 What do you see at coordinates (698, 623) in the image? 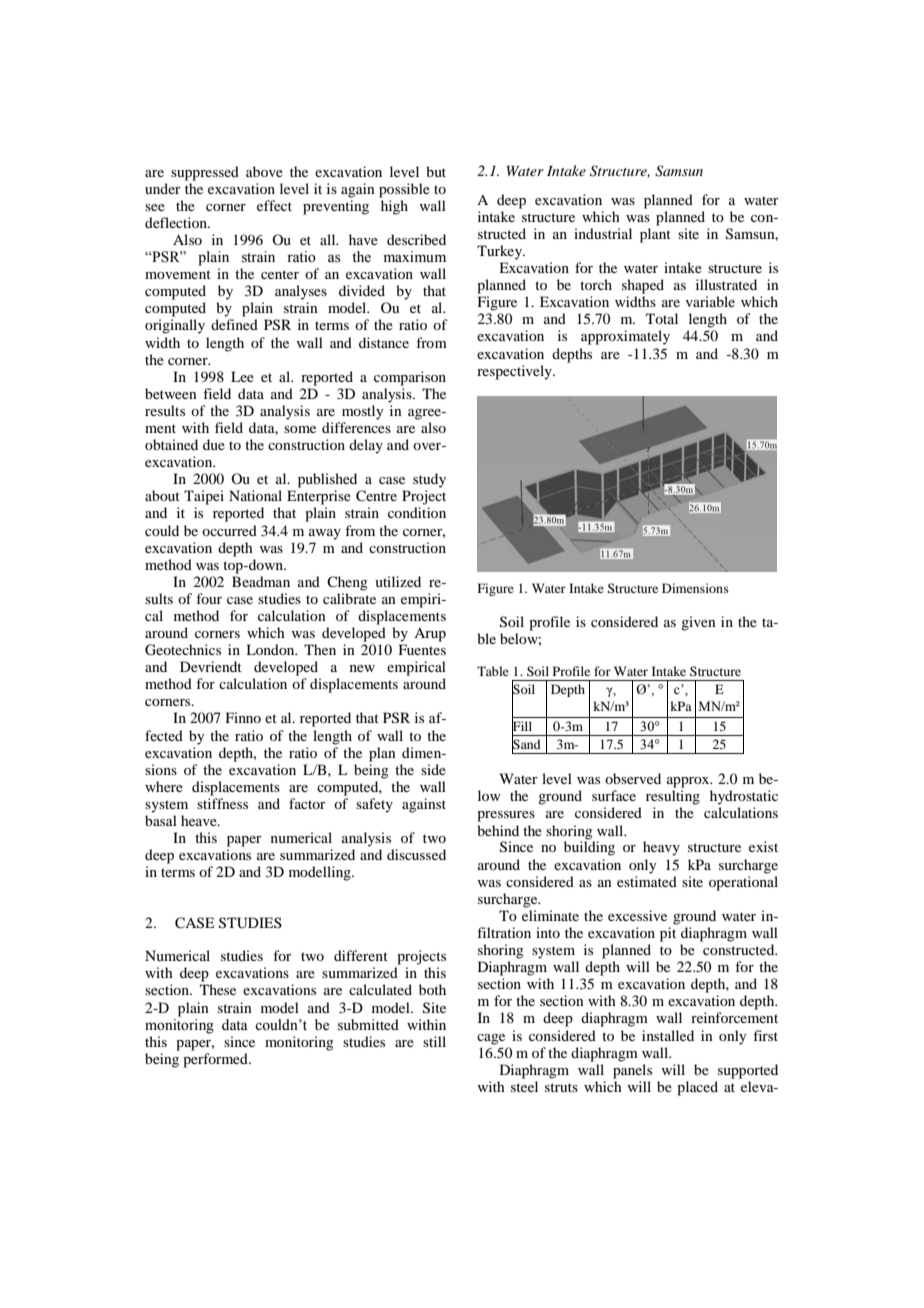
I see `given` at bounding box center [698, 623].
